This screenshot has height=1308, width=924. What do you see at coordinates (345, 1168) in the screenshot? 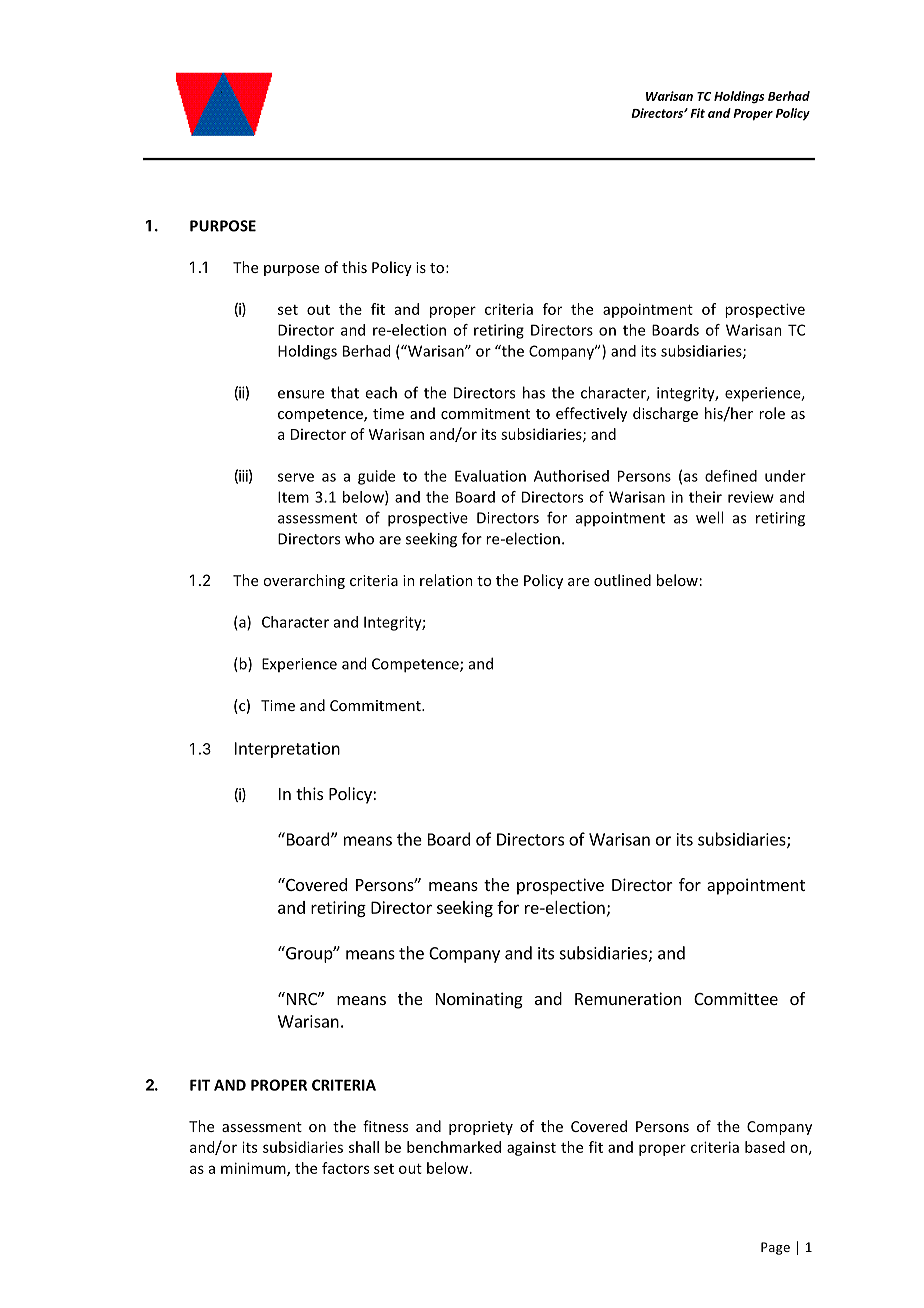
I see `factors` at bounding box center [345, 1168].
